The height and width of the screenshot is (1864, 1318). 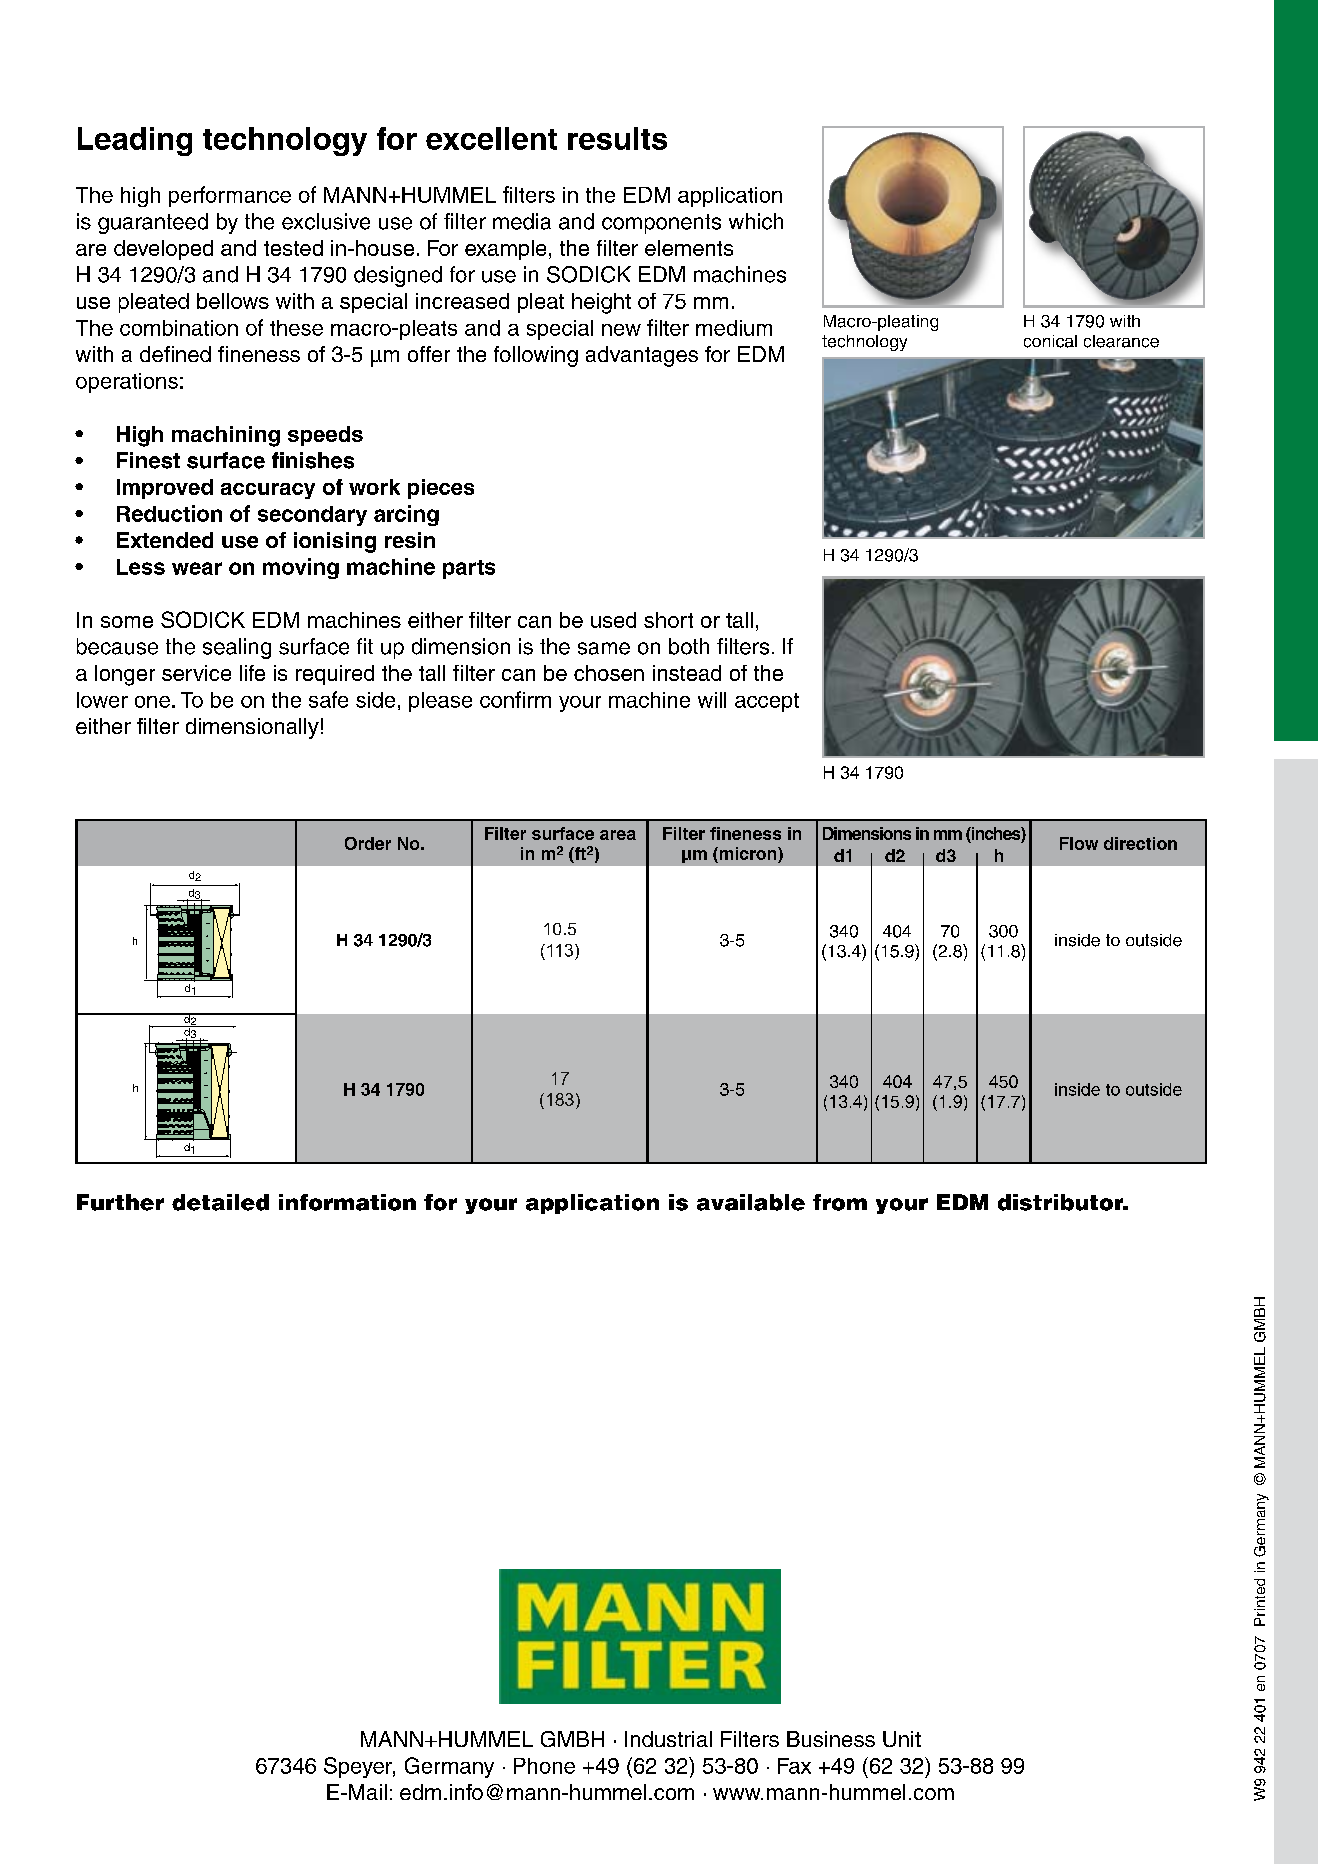 I want to click on conical, so click(x=1050, y=341).
